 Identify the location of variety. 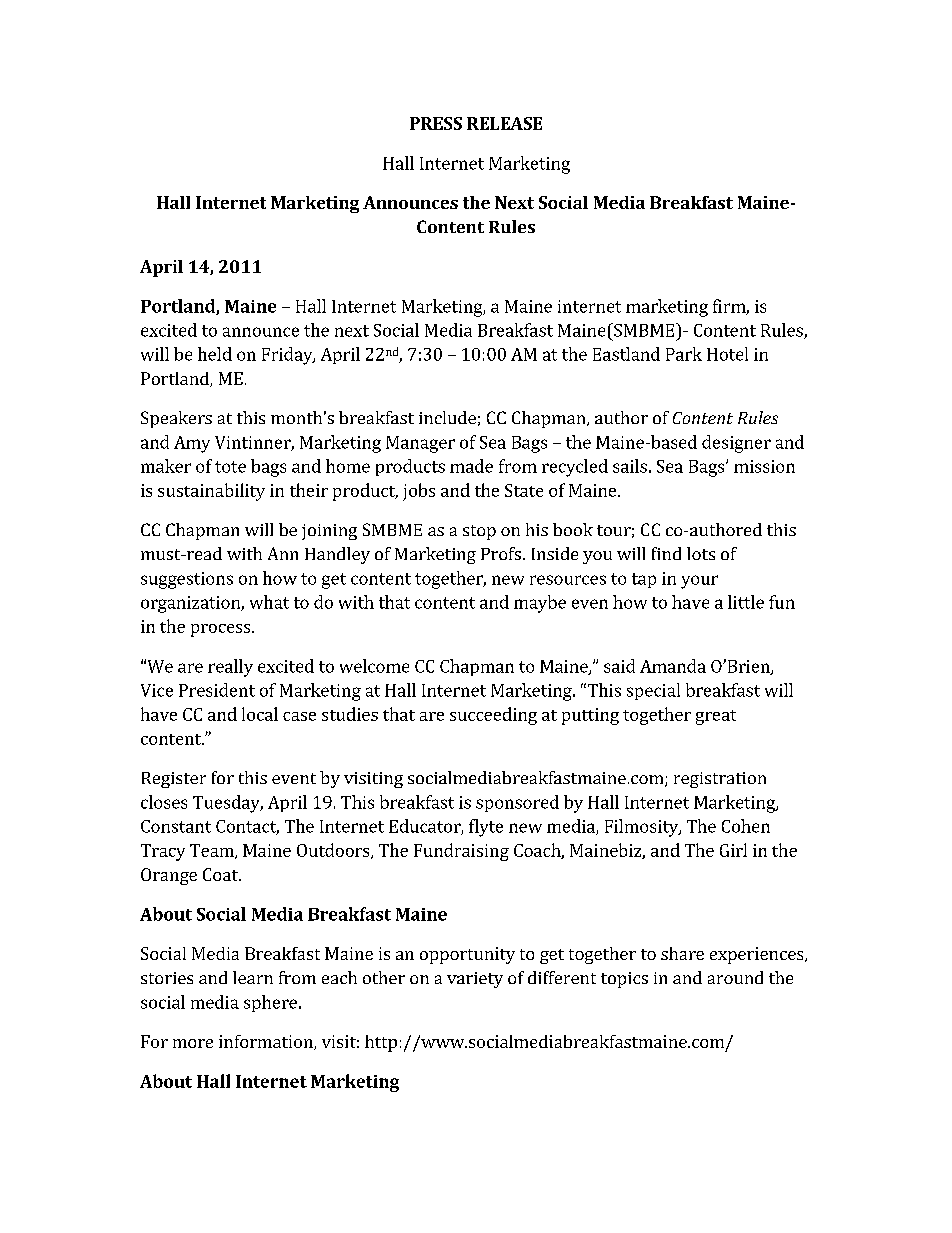
(475, 980).
